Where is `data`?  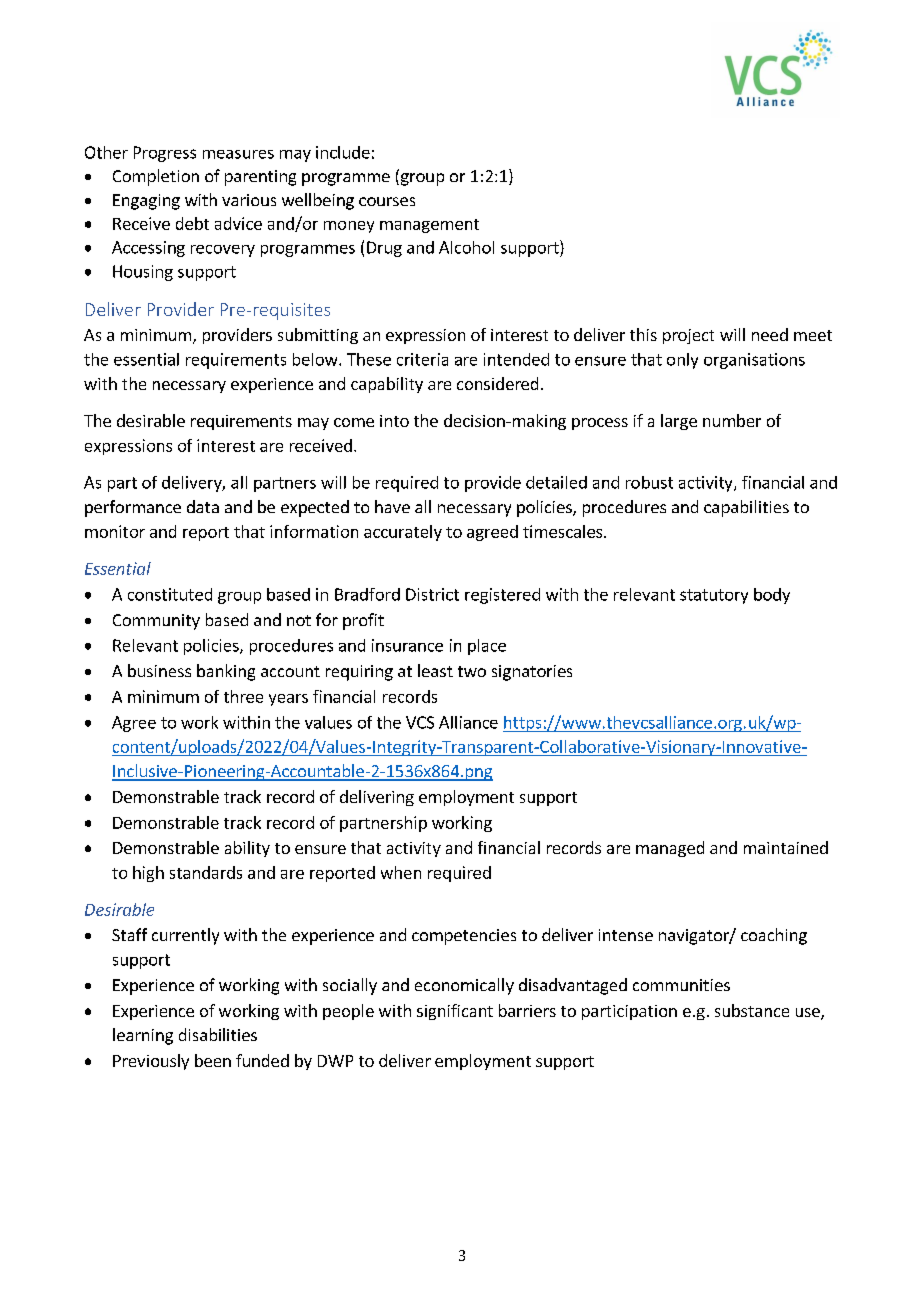
data is located at coordinates (203, 506).
